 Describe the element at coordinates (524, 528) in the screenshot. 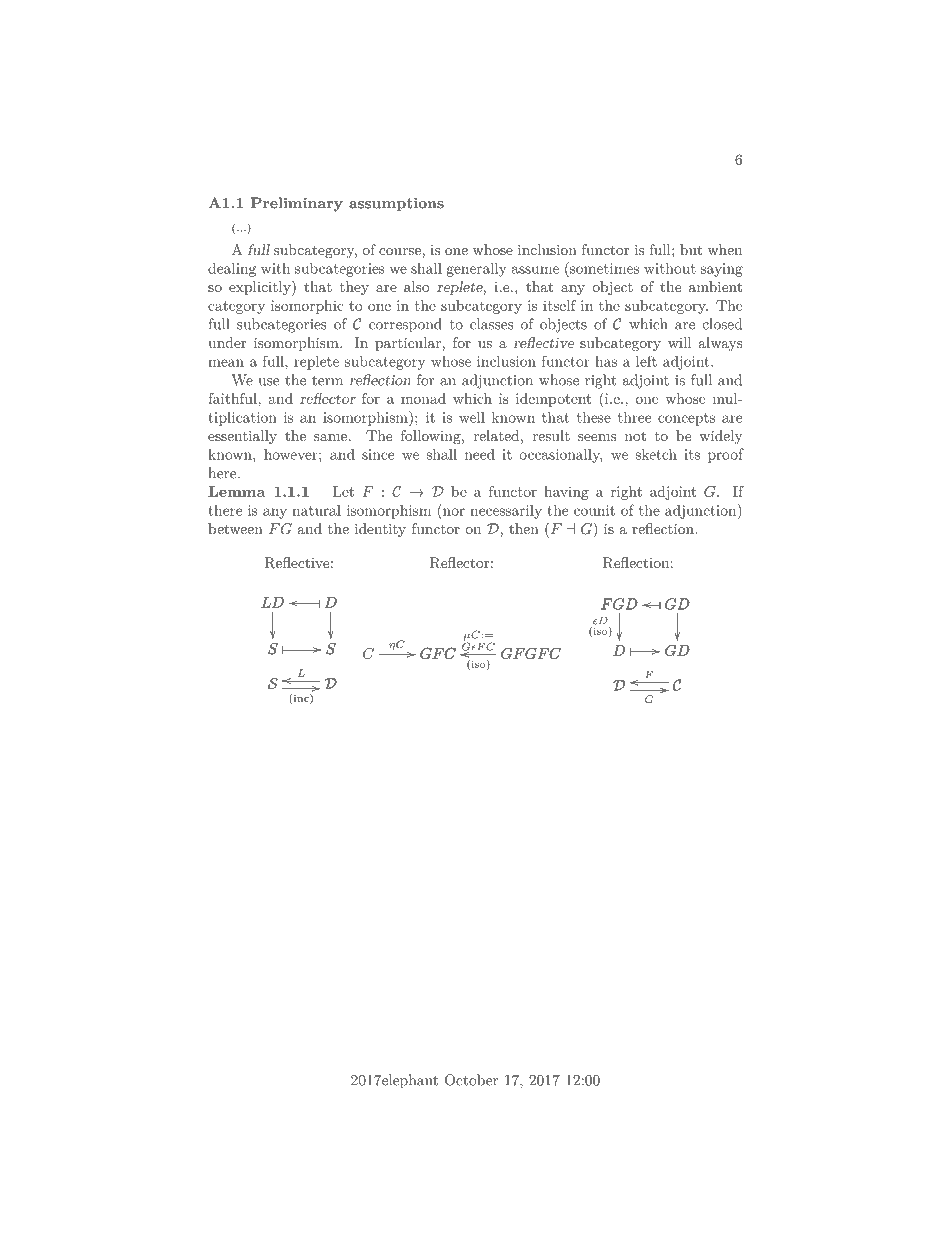

I see `then` at that location.
